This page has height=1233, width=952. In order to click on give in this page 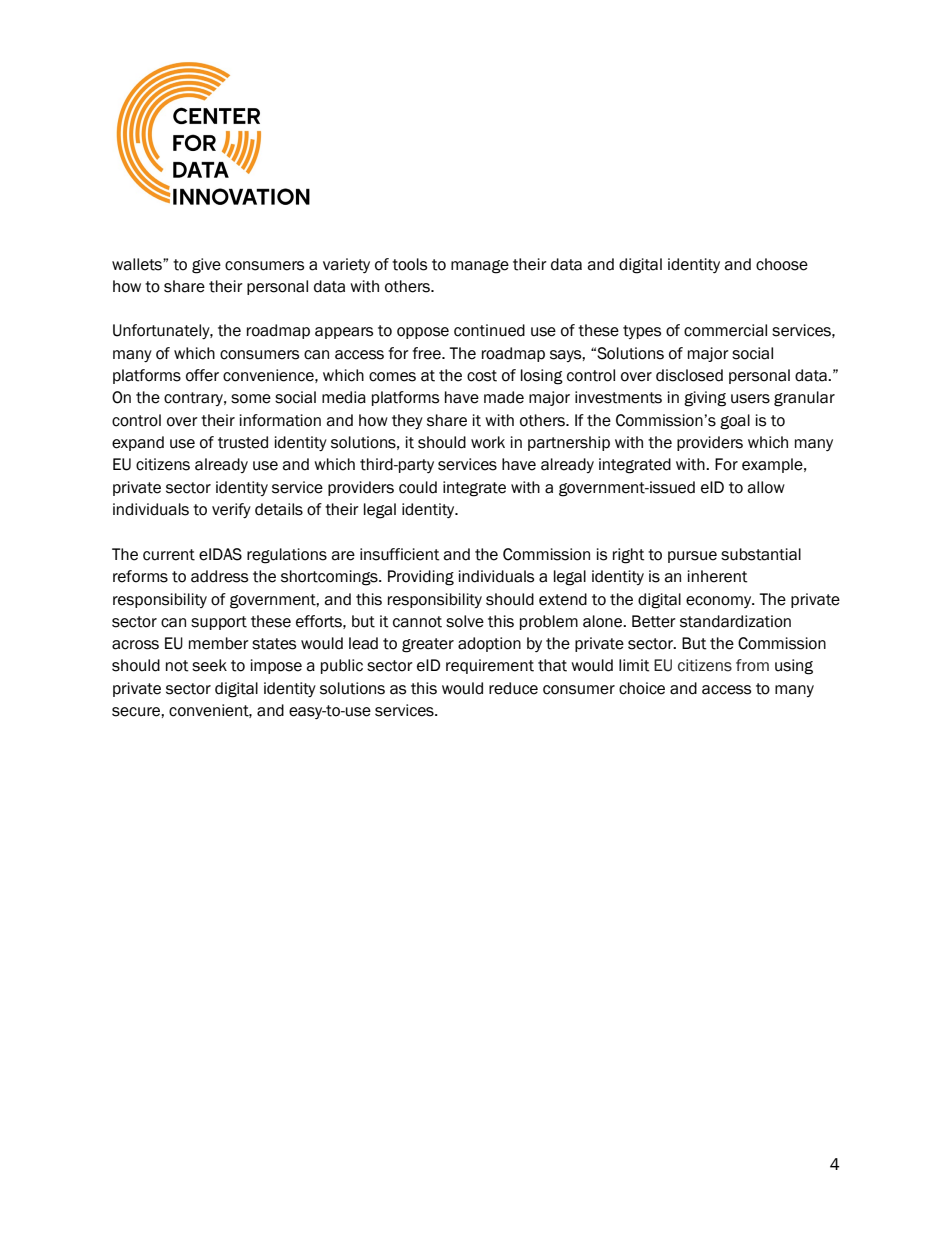, I will do `click(206, 266)`.
